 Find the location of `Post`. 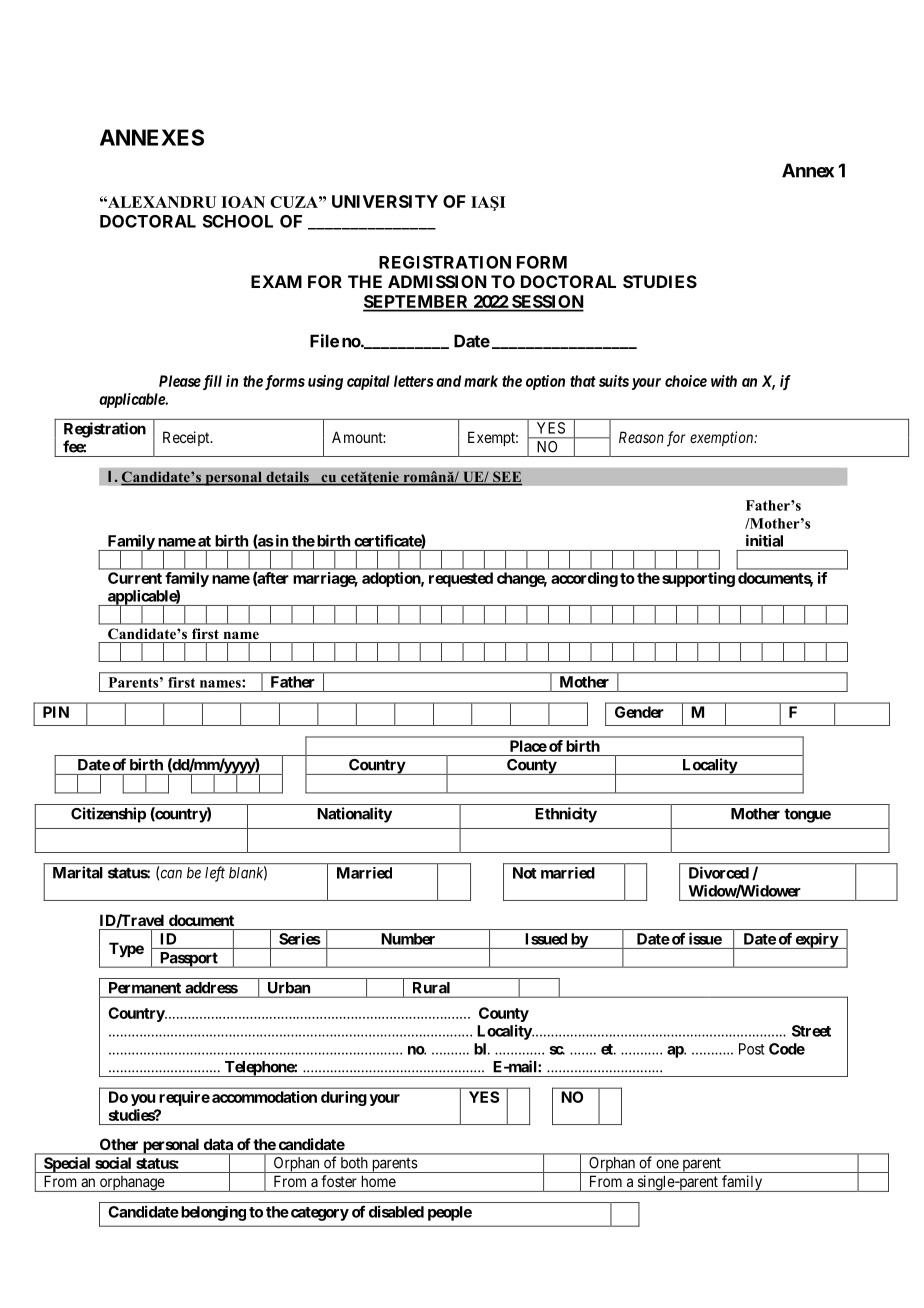

Post is located at coordinates (752, 1049).
